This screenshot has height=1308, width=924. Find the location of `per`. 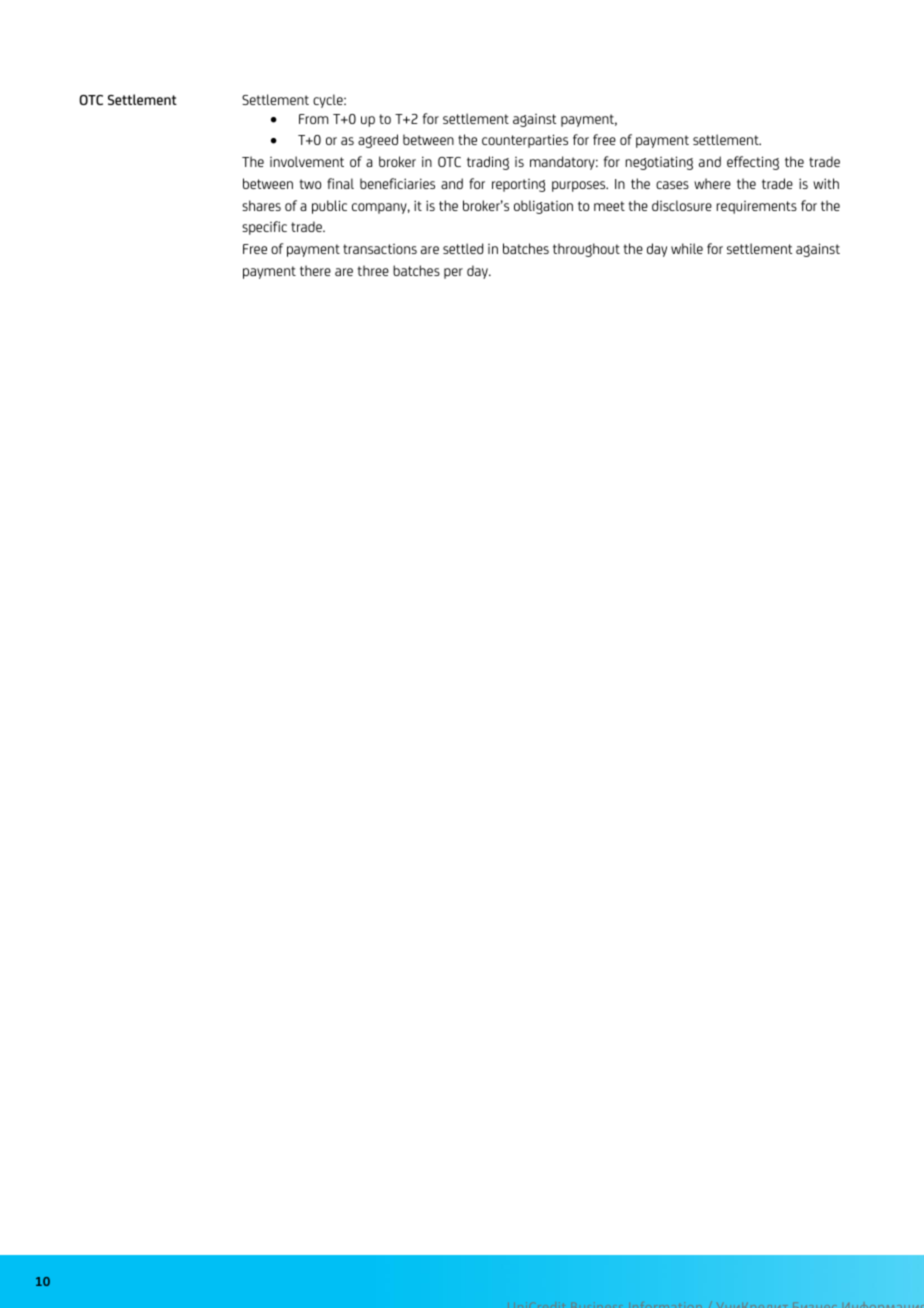

per is located at coordinates (453, 273).
